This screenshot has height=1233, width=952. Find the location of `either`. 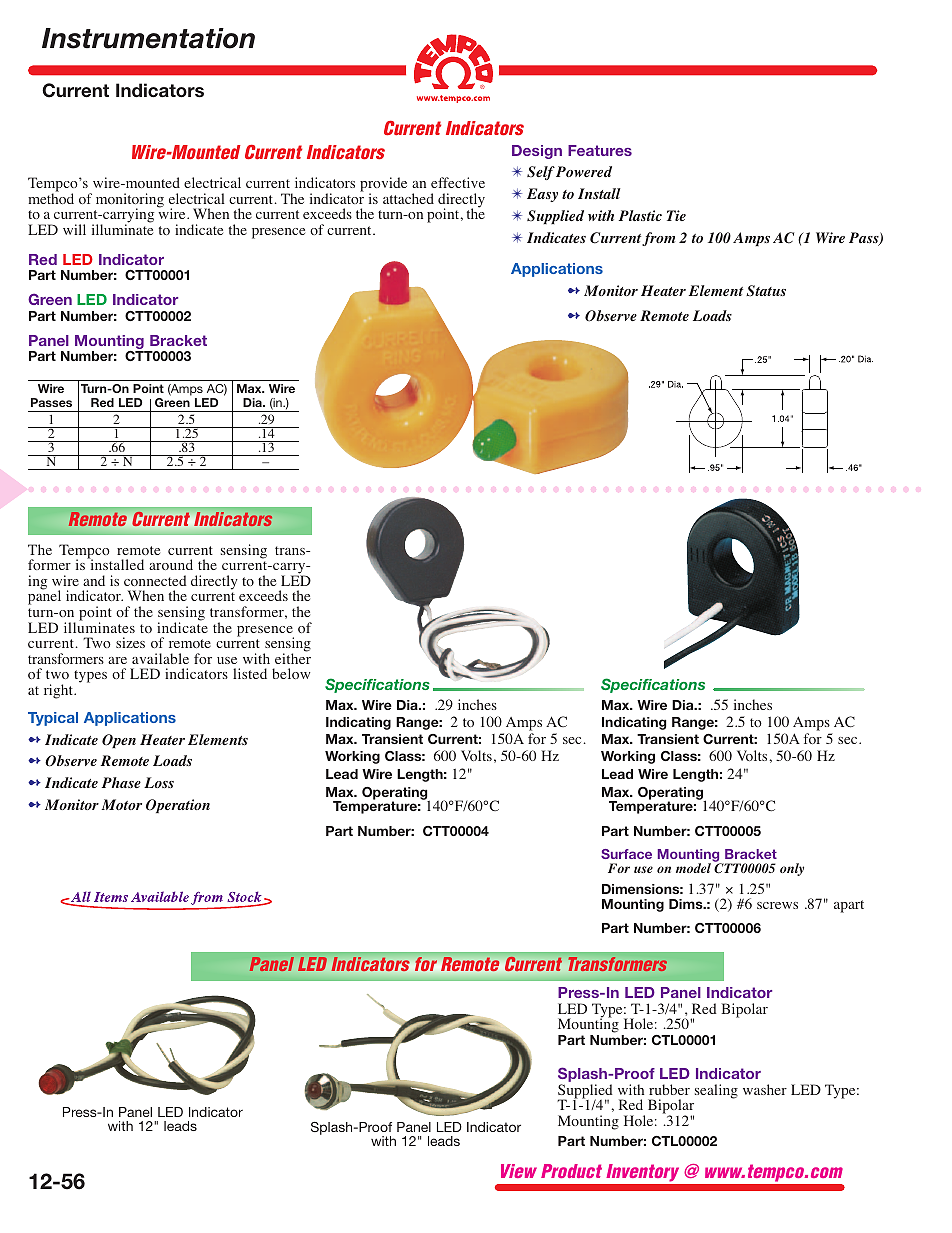

either is located at coordinates (293, 657).
